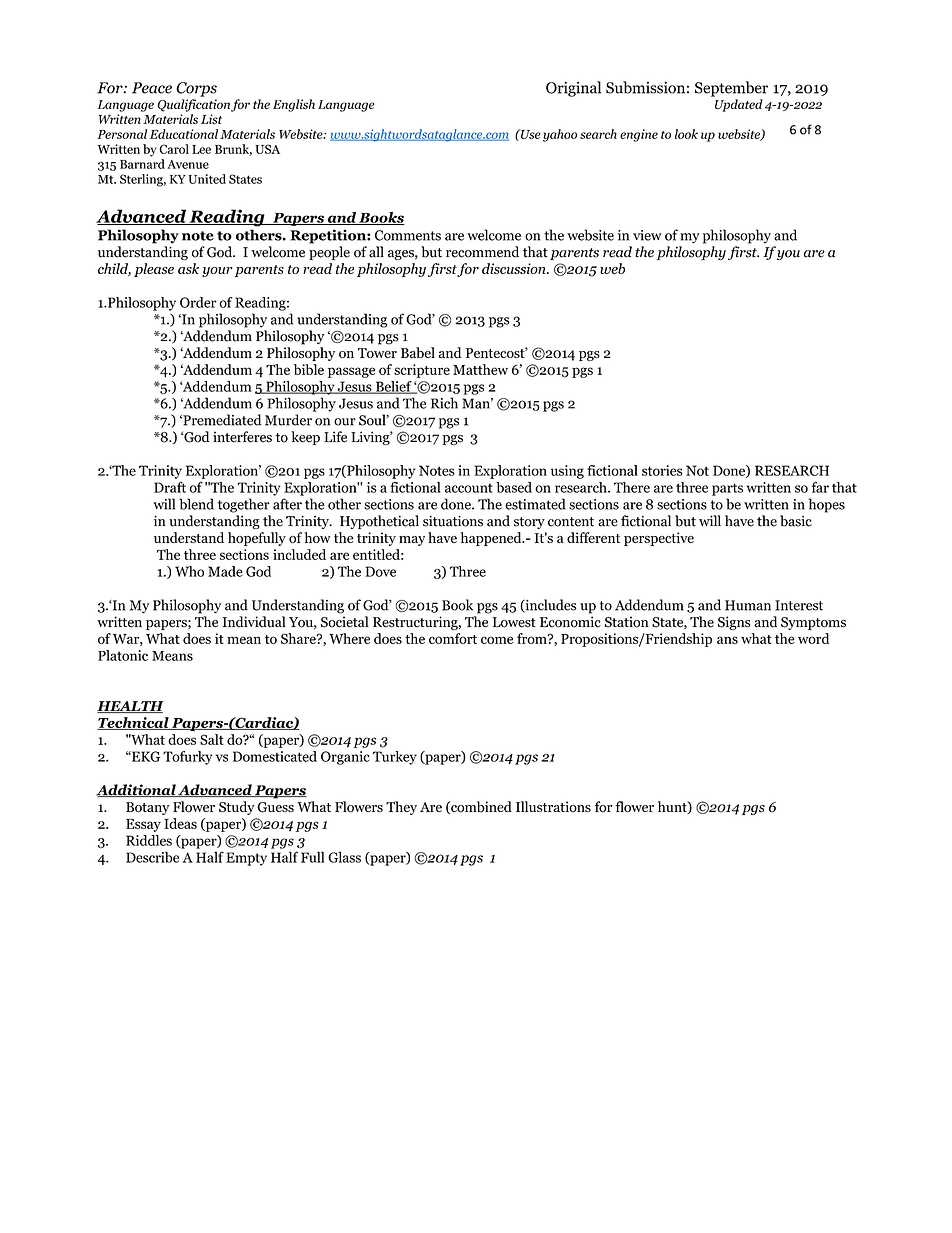  I want to click on yahoo, so click(560, 135).
